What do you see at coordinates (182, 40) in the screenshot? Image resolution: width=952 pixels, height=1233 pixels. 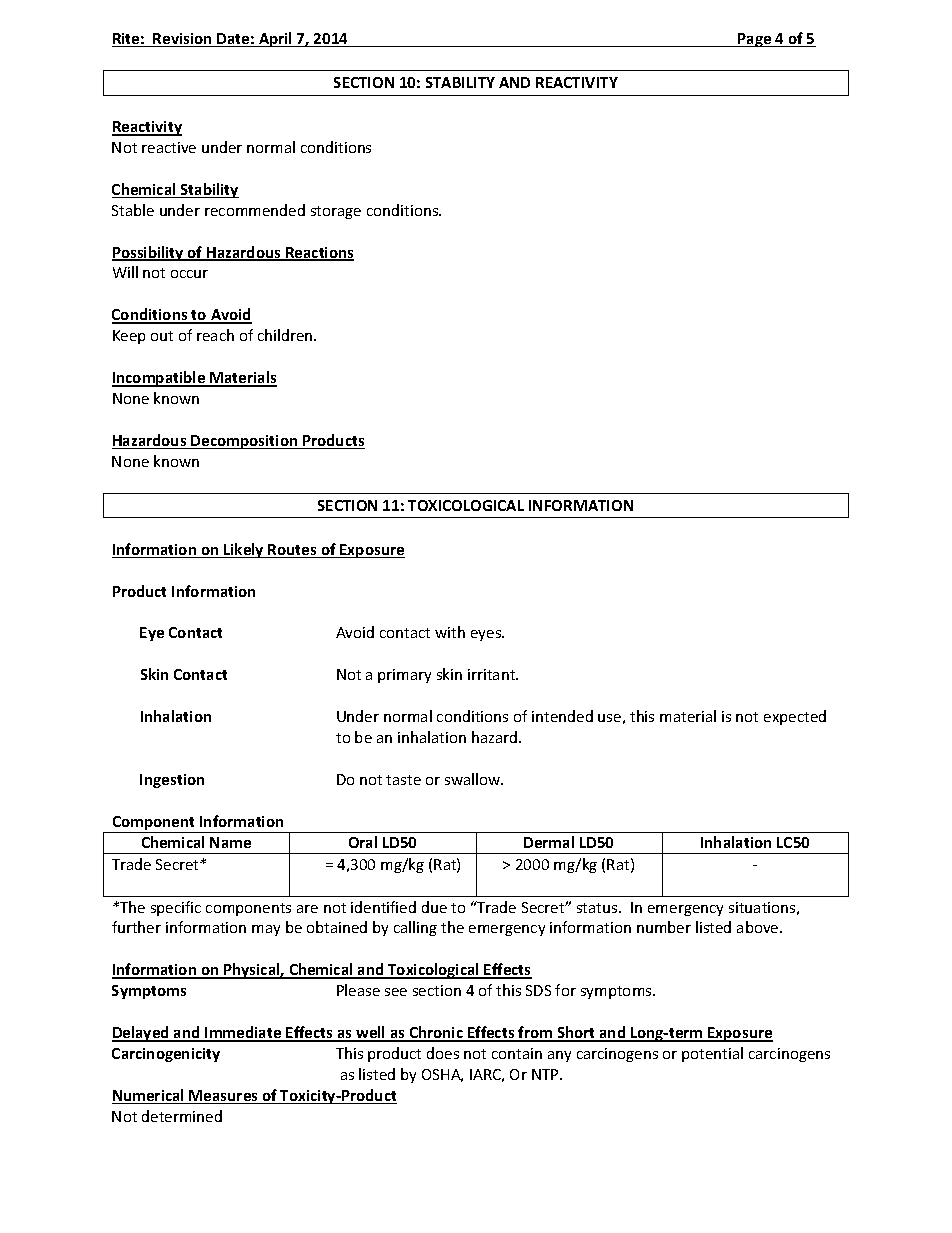 I see `Revision` at bounding box center [182, 40].
